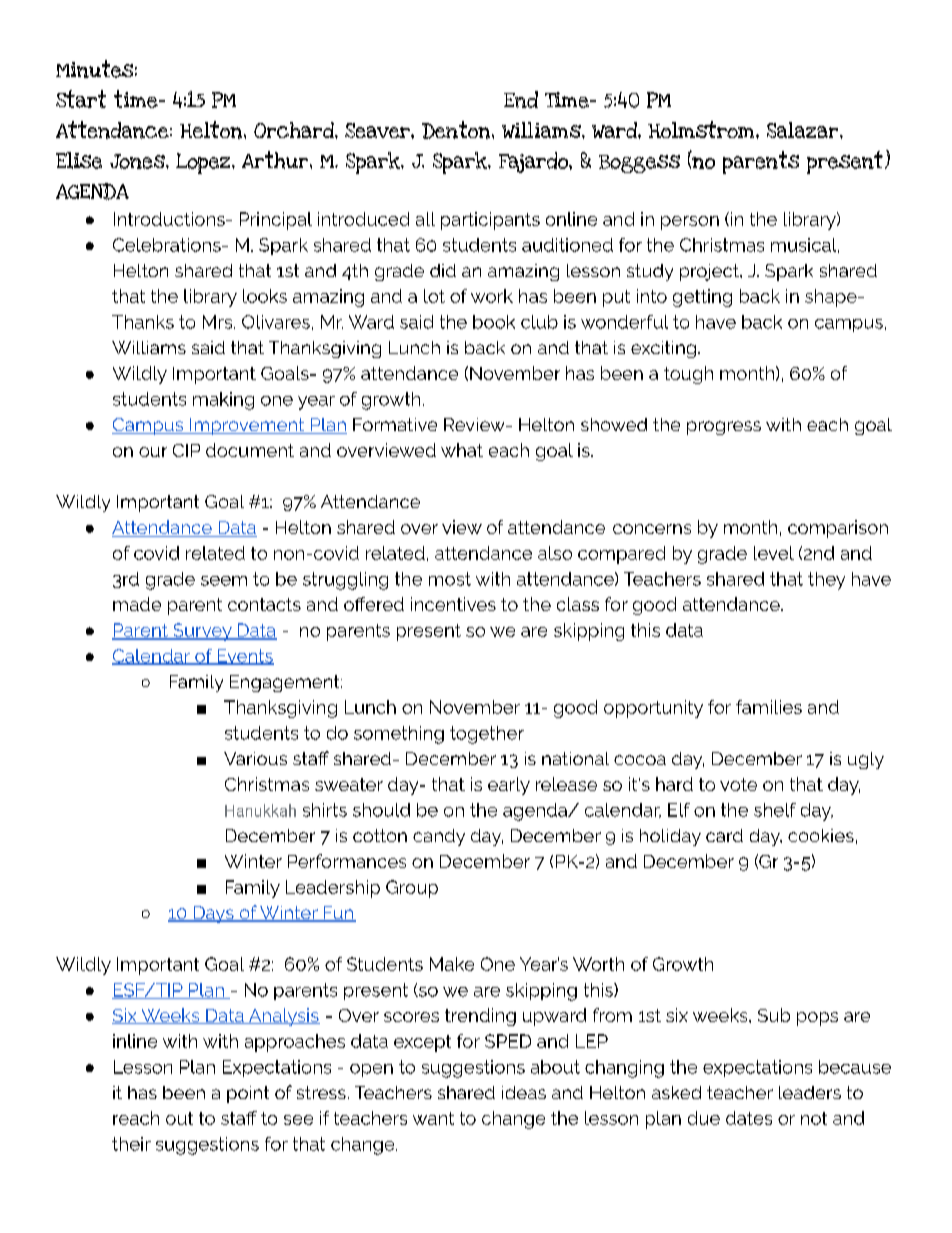  I want to click on Salazar, so click(804, 130).
